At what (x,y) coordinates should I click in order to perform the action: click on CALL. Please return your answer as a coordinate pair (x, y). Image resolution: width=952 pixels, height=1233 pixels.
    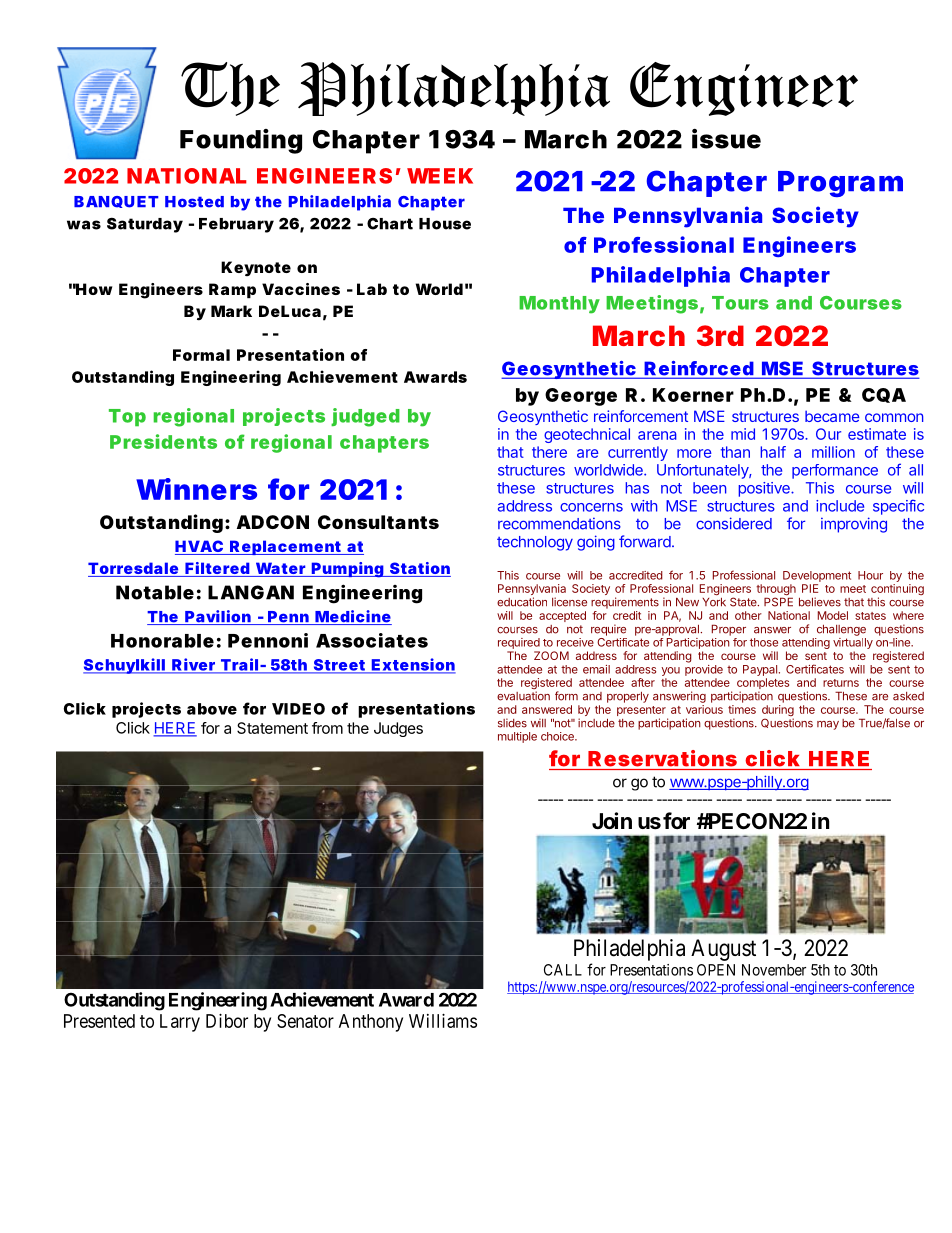
    Looking at the image, I should click on (563, 970).
